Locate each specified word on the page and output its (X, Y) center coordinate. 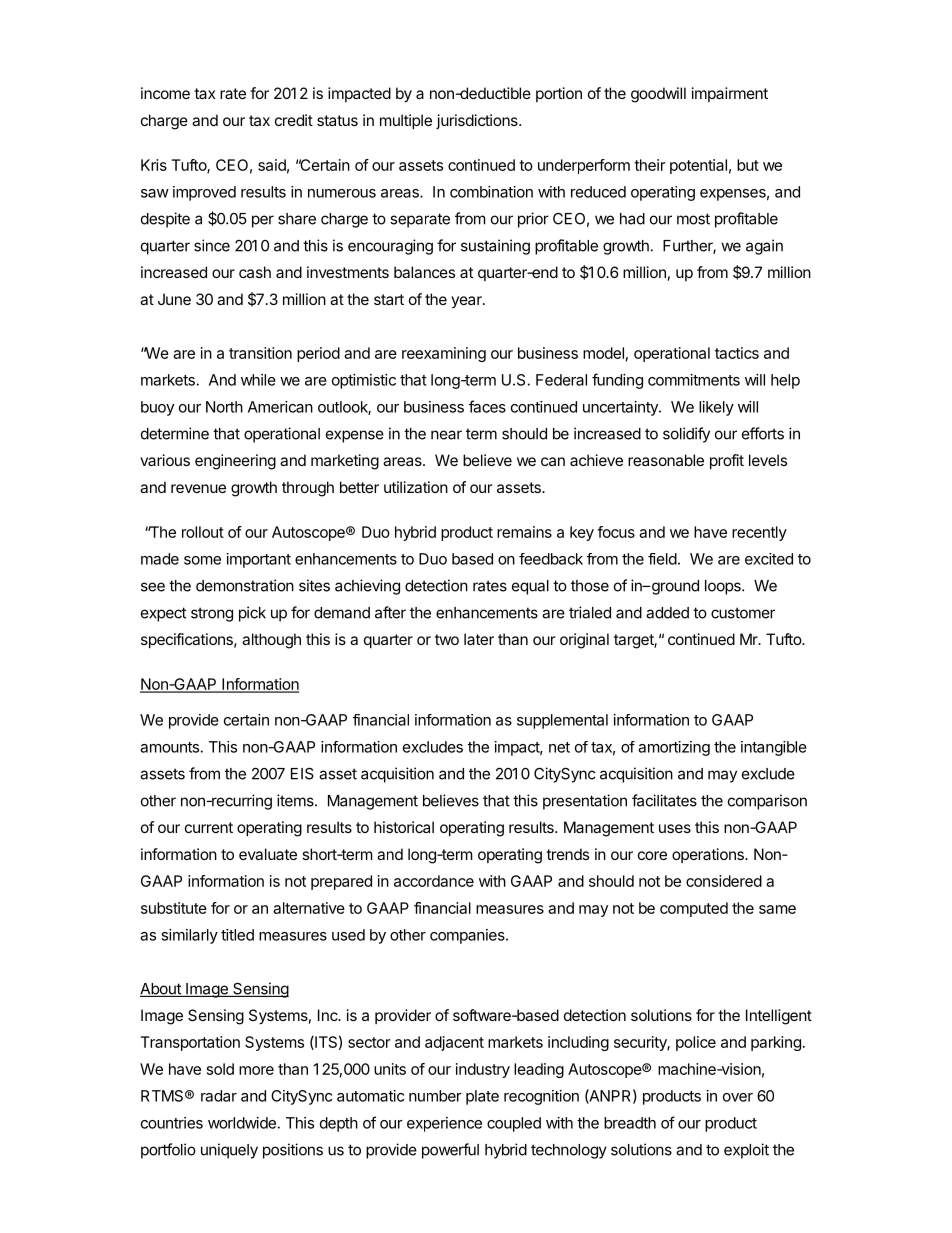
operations (709, 855)
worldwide (242, 1123)
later (479, 639)
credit (294, 120)
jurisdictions (478, 121)
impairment (730, 94)
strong (212, 614)
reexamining (444, 354)
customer (743, 613)
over (738, 1097)
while (258, 380)
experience (444, 1124)
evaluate (268, 854)
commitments (694, 380)
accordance (434, 881)
